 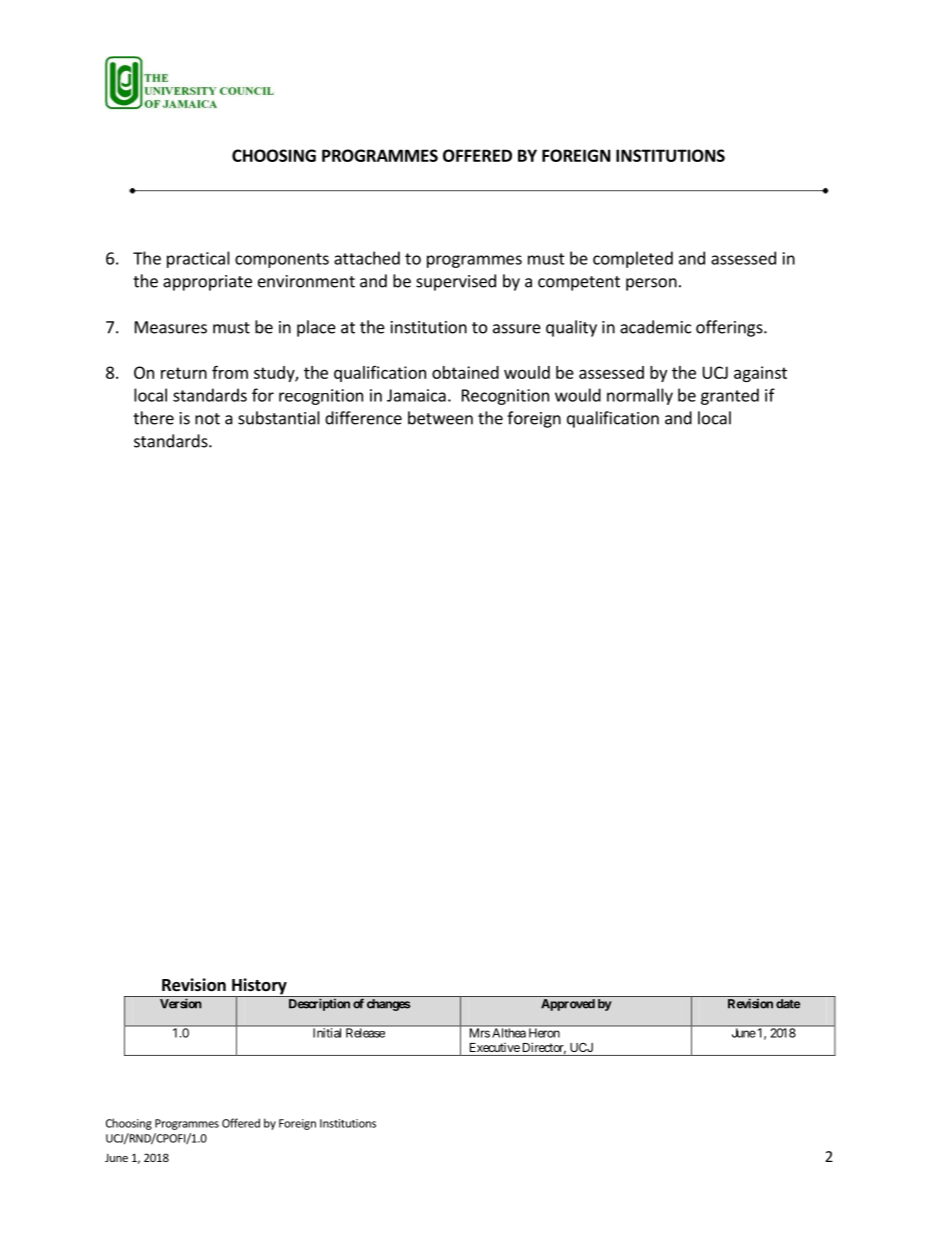 I want to click on date, so click(x=788, y=1004).
